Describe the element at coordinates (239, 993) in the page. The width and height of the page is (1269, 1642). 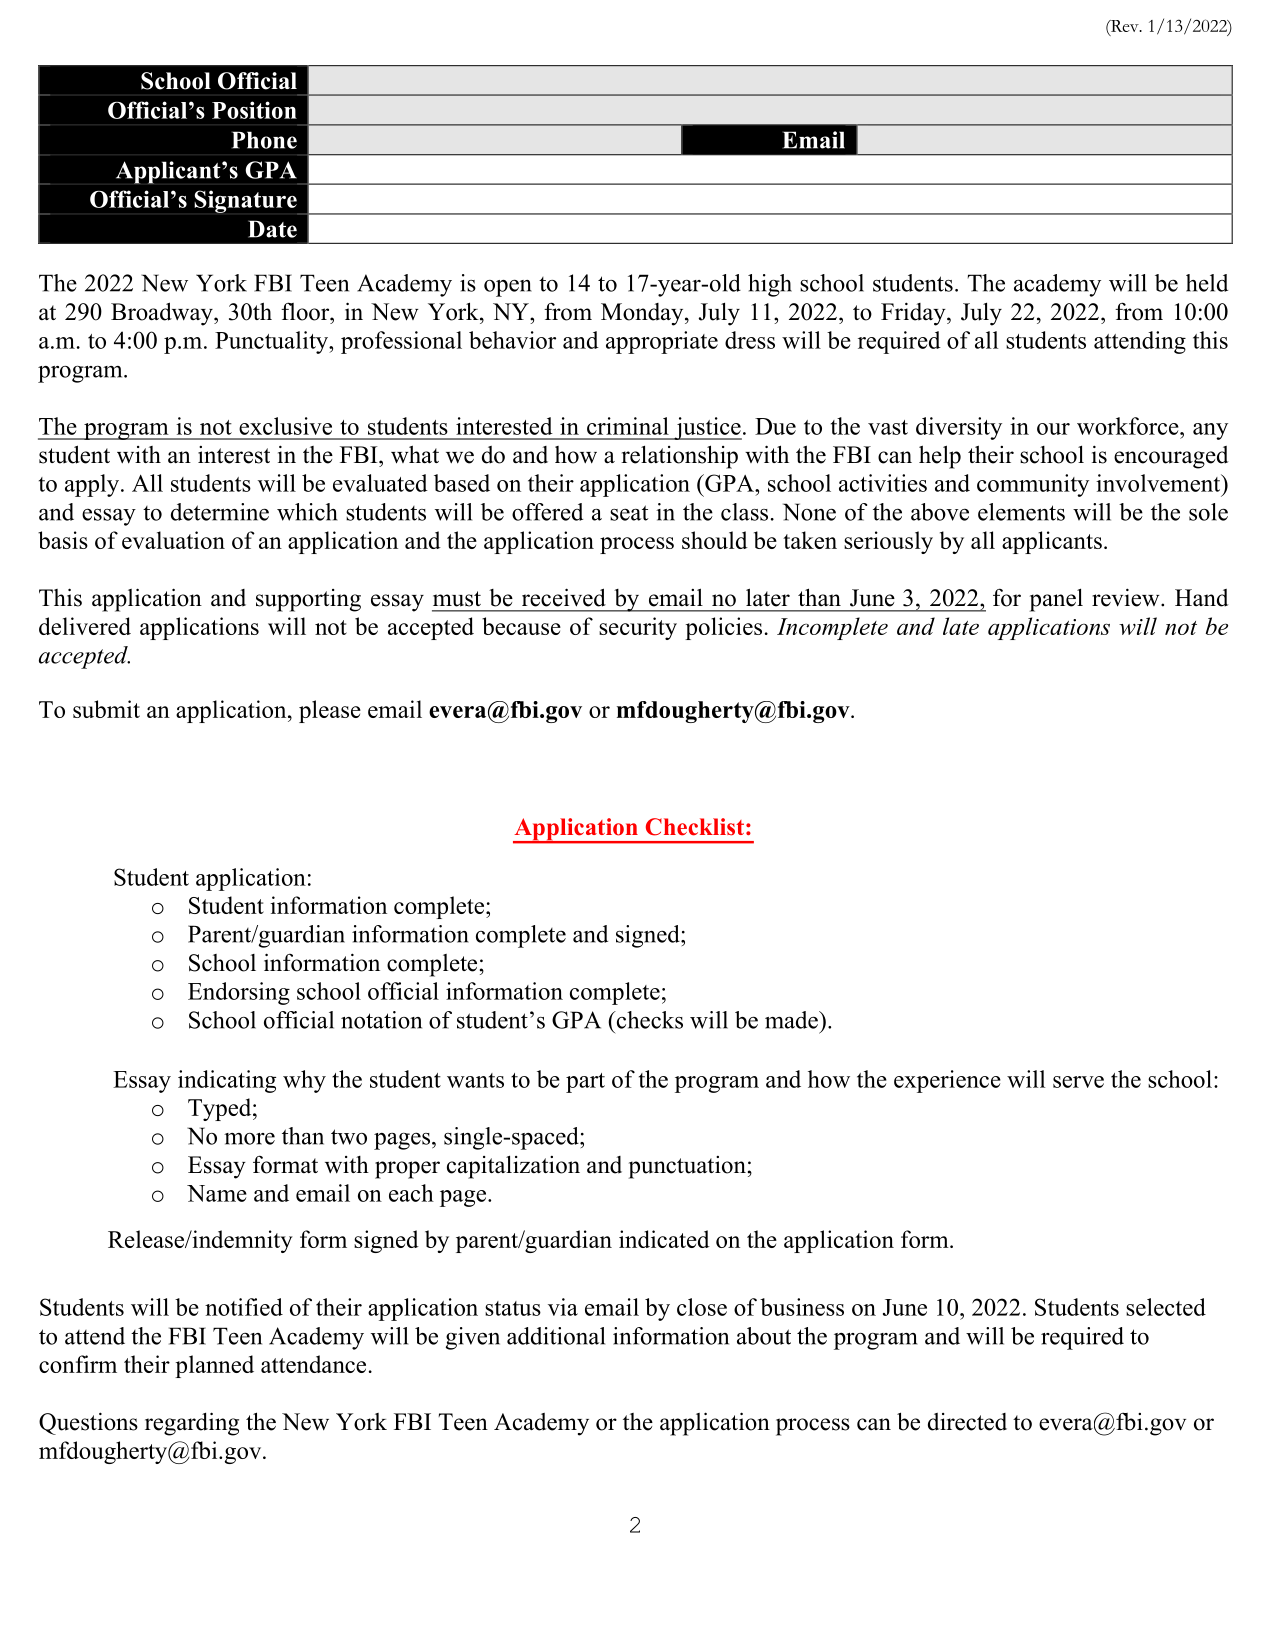
I see `Endorsing` at that location.
